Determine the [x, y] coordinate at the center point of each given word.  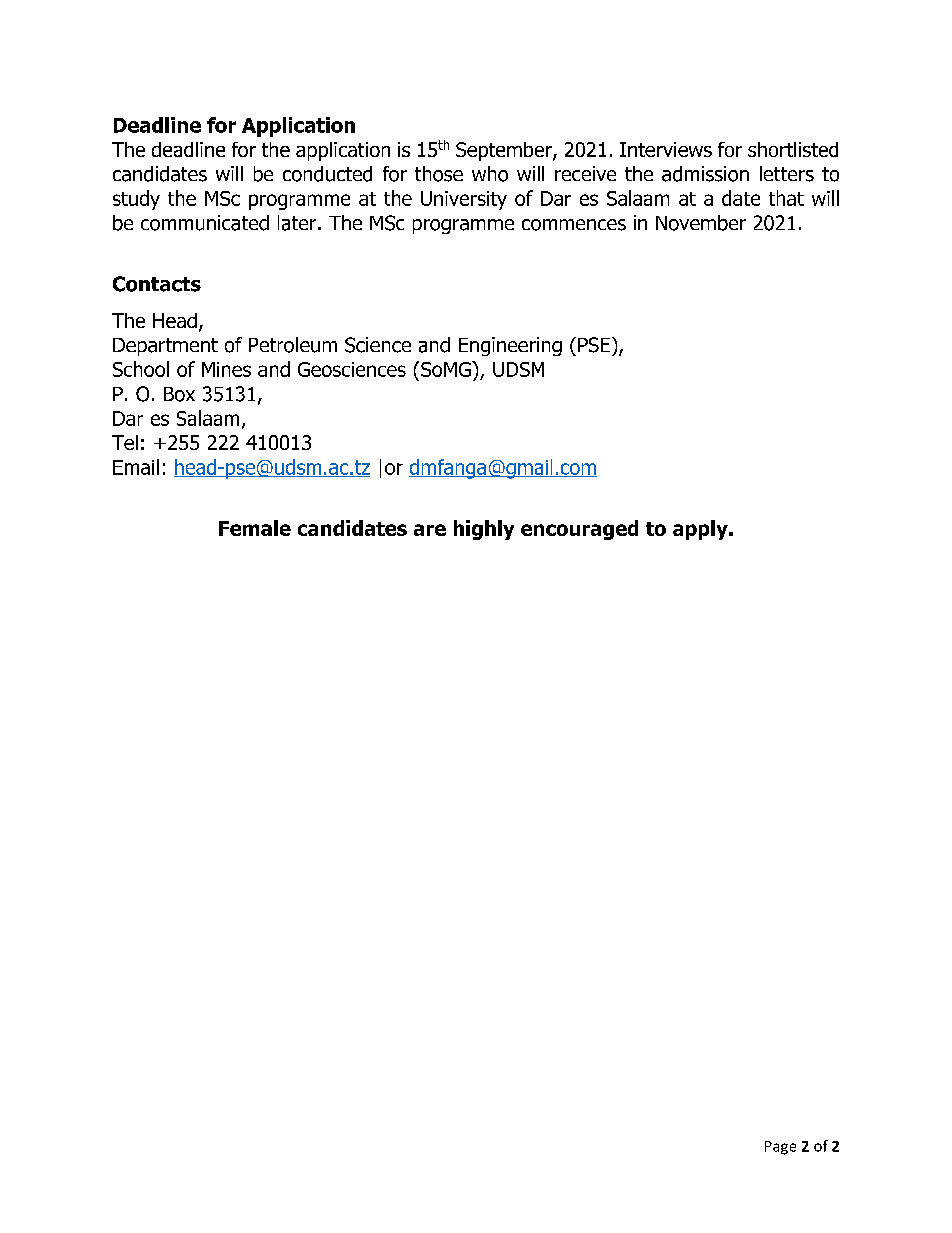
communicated [205, 223]
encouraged [579, 530]
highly [484, 530]
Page [780, 1148]
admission [705, 174]
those [439, 174]
